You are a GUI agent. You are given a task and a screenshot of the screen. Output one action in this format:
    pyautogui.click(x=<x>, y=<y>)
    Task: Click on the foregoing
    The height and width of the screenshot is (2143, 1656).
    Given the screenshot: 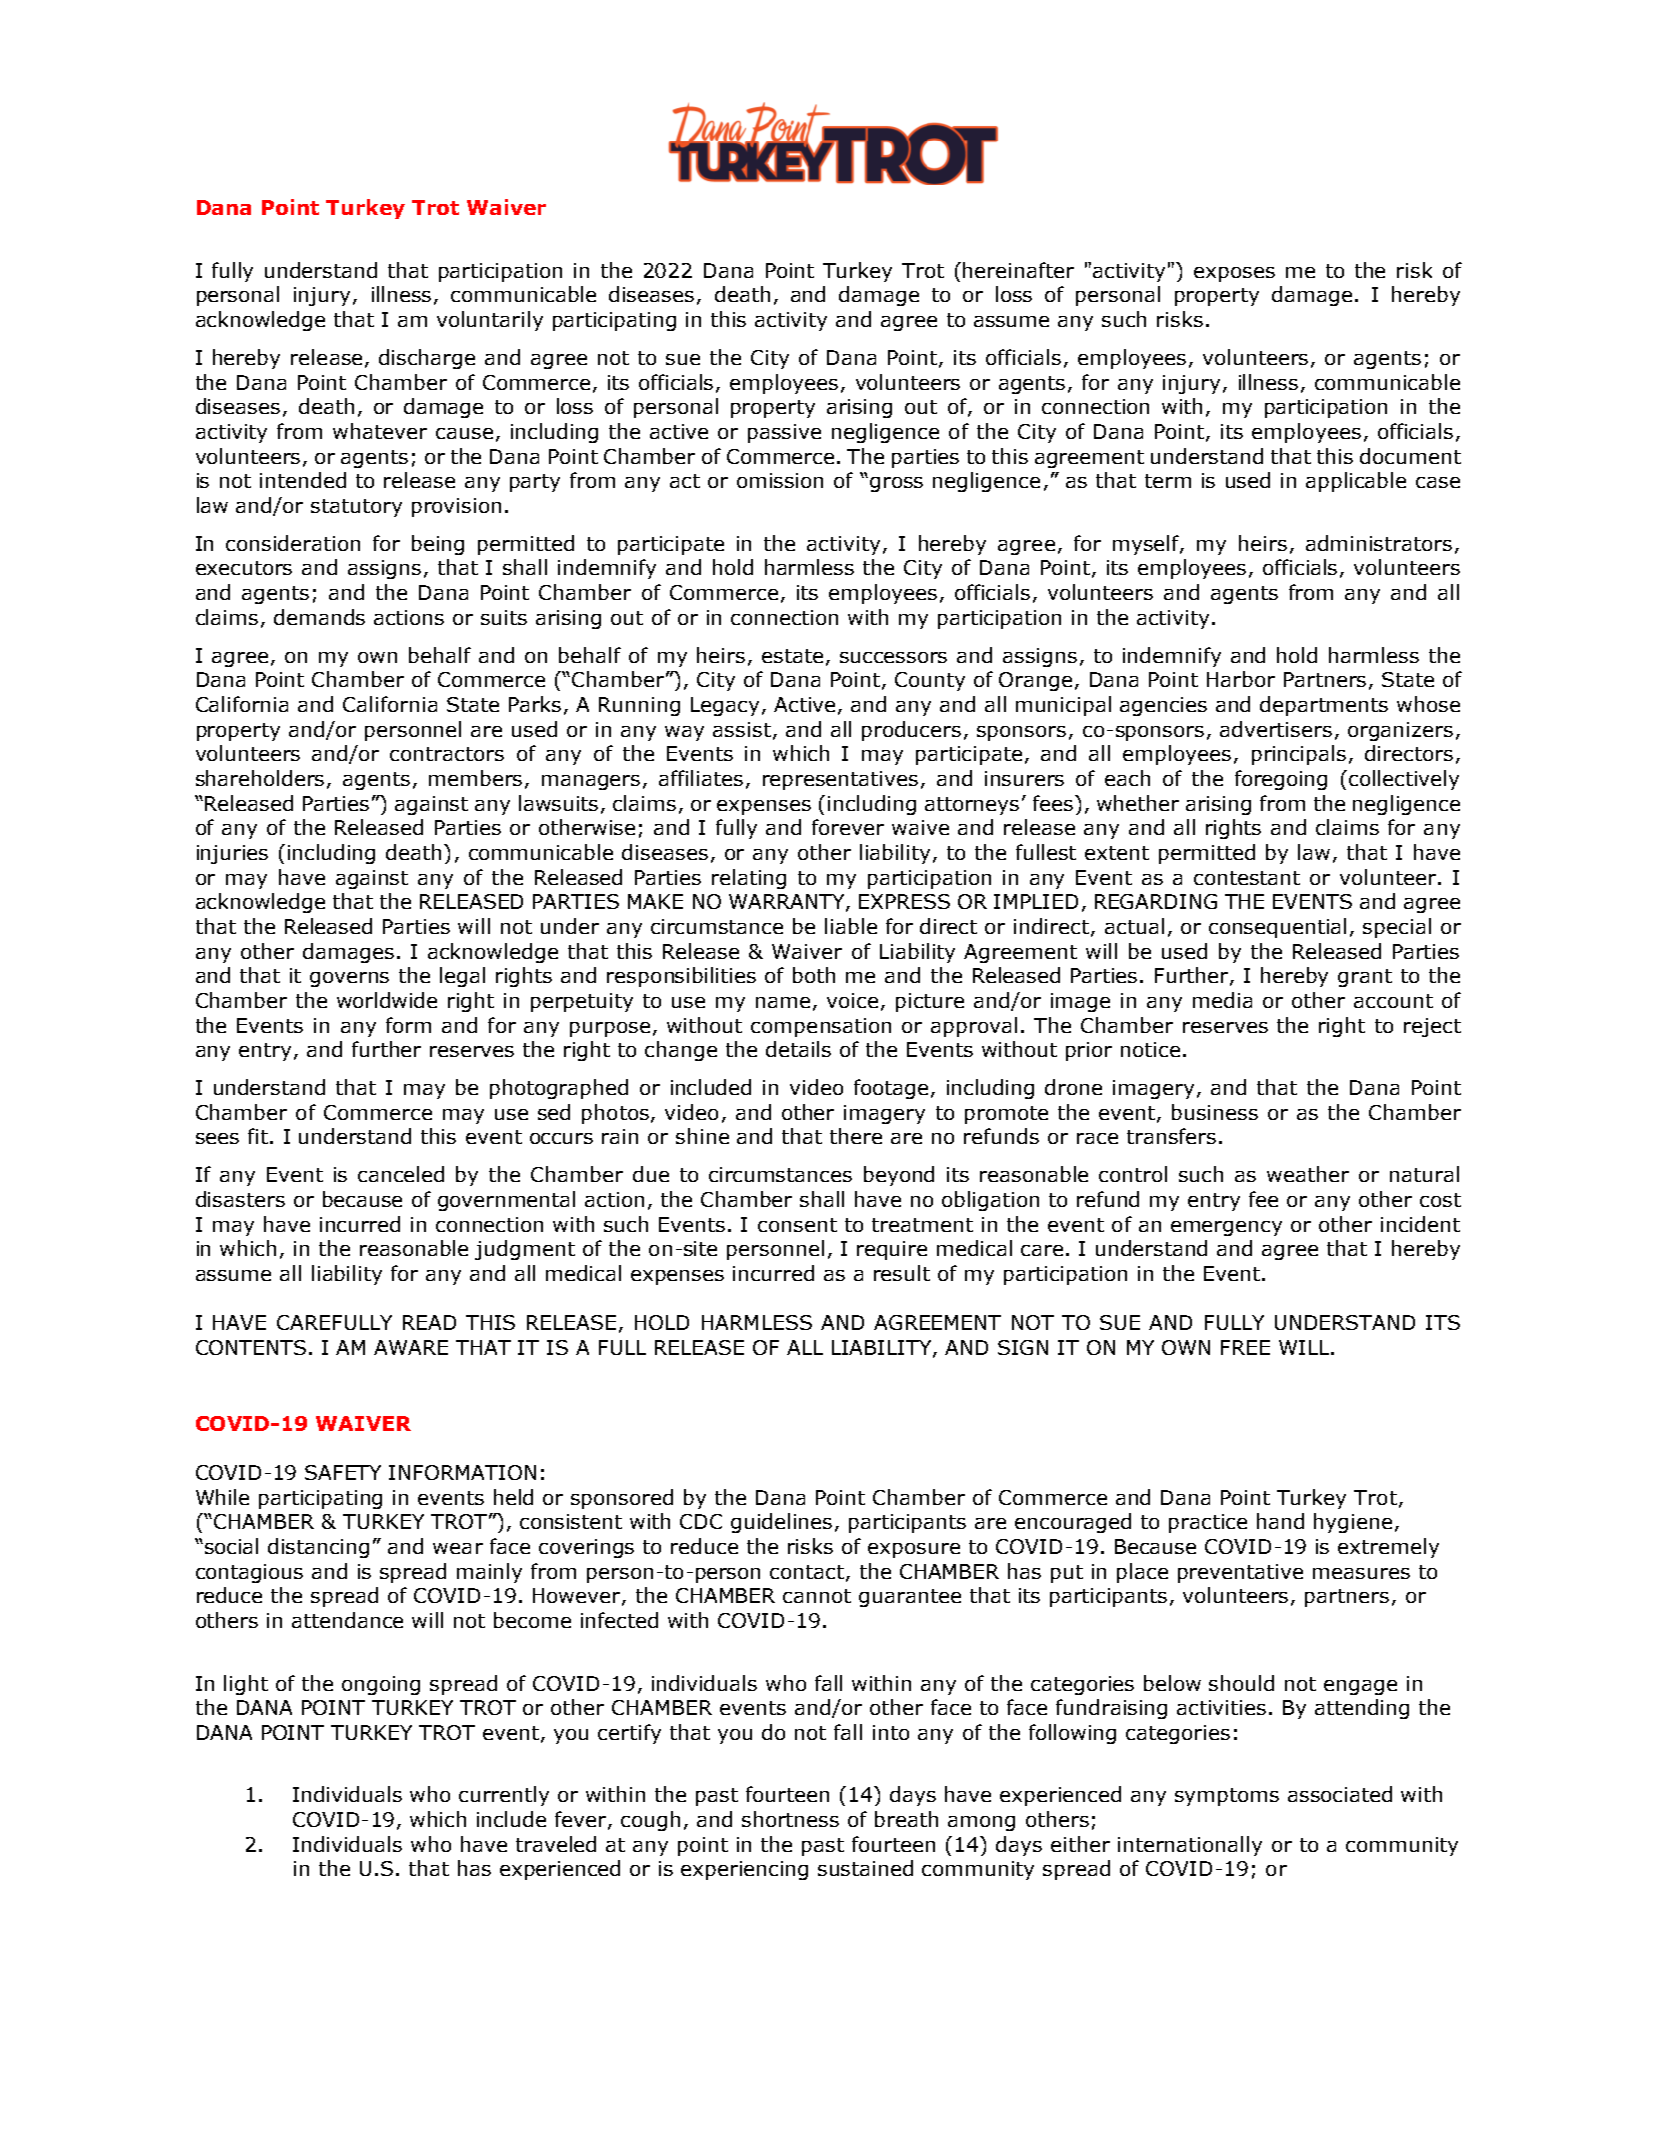 What is the action you would take?
    pyautogui.click(x=1281, y=780)
